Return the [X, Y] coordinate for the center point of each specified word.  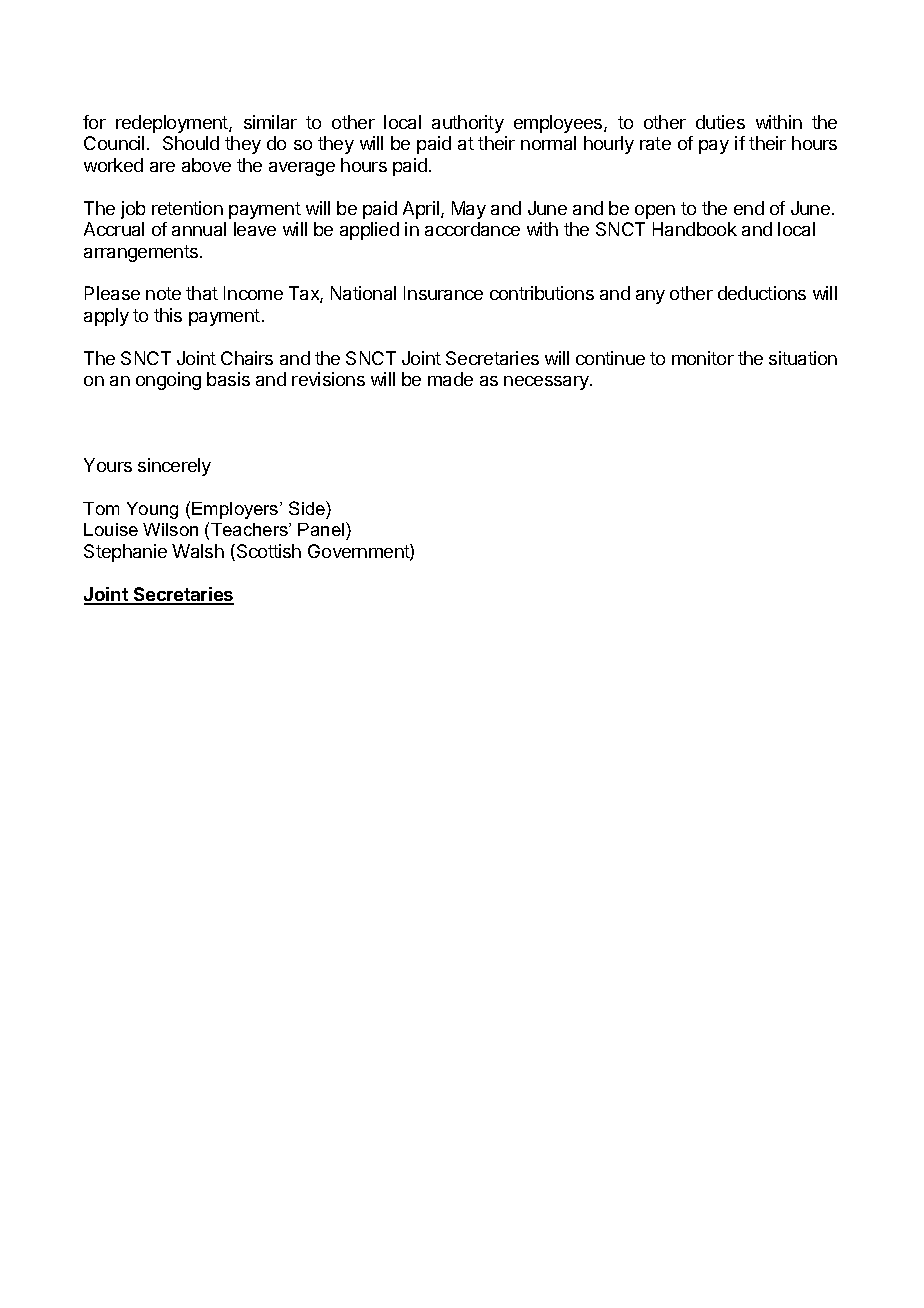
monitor [703, 358]
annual [199, 229]
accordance [472, 229]
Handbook [695, 229]
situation [803, 358]
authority [468, 124]
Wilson [170, 529]
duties [720, 122]
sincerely [174, 467]
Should [191, 143]
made [450, 379]
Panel [322, 529]
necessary [547, 383]
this [168, 315]
